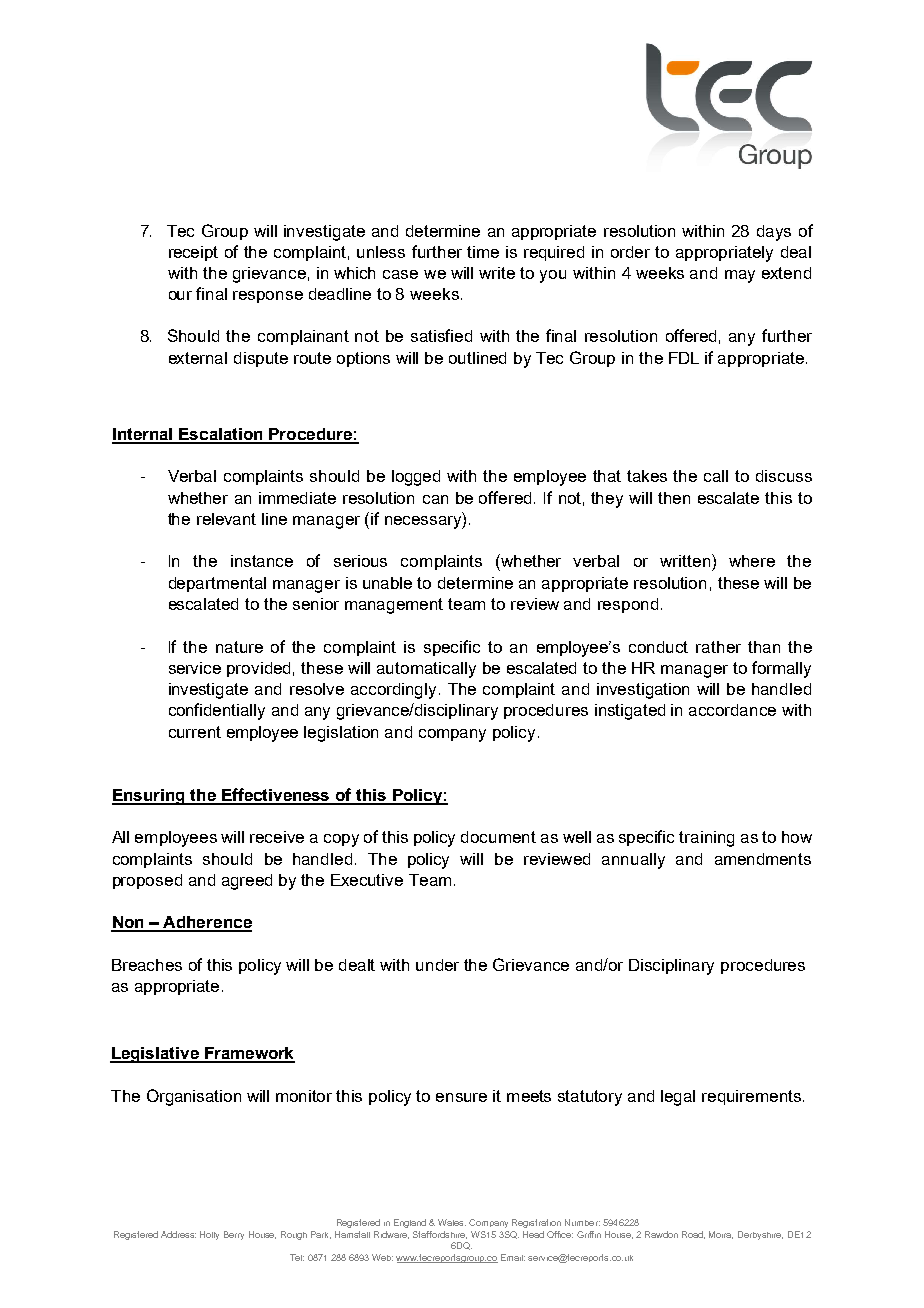 The height and width of the document is (1308, 924). Describe the element at coordinates (732, 710) in the document. I see `accordance` at that location.
